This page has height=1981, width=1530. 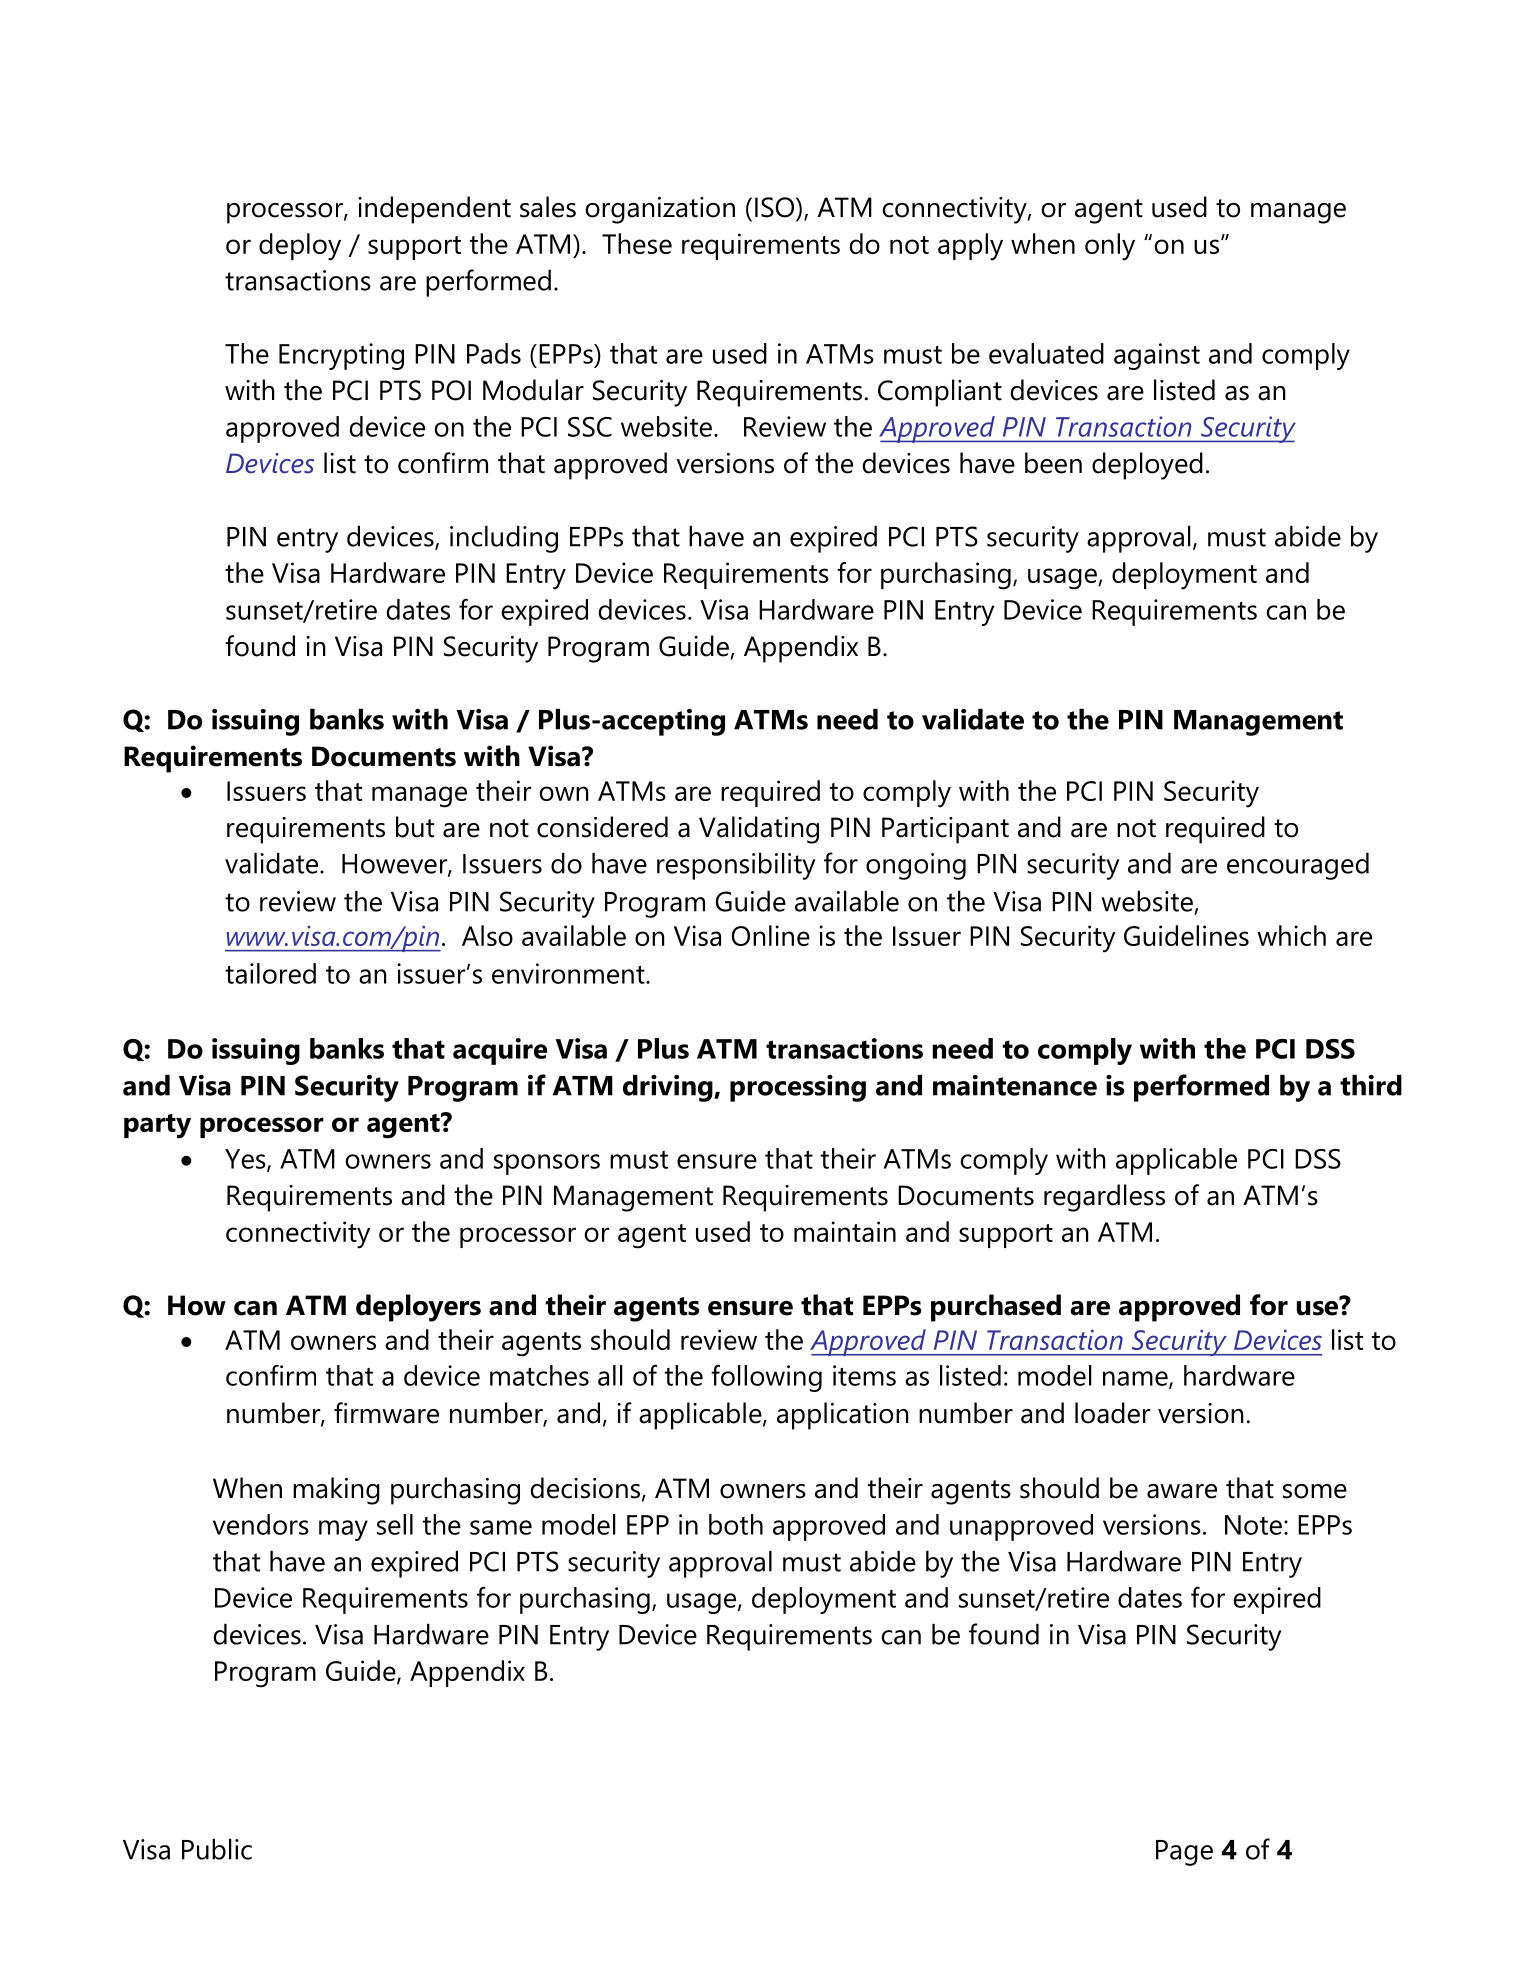 I want to click on processing, so click(x=798, y=1088).
